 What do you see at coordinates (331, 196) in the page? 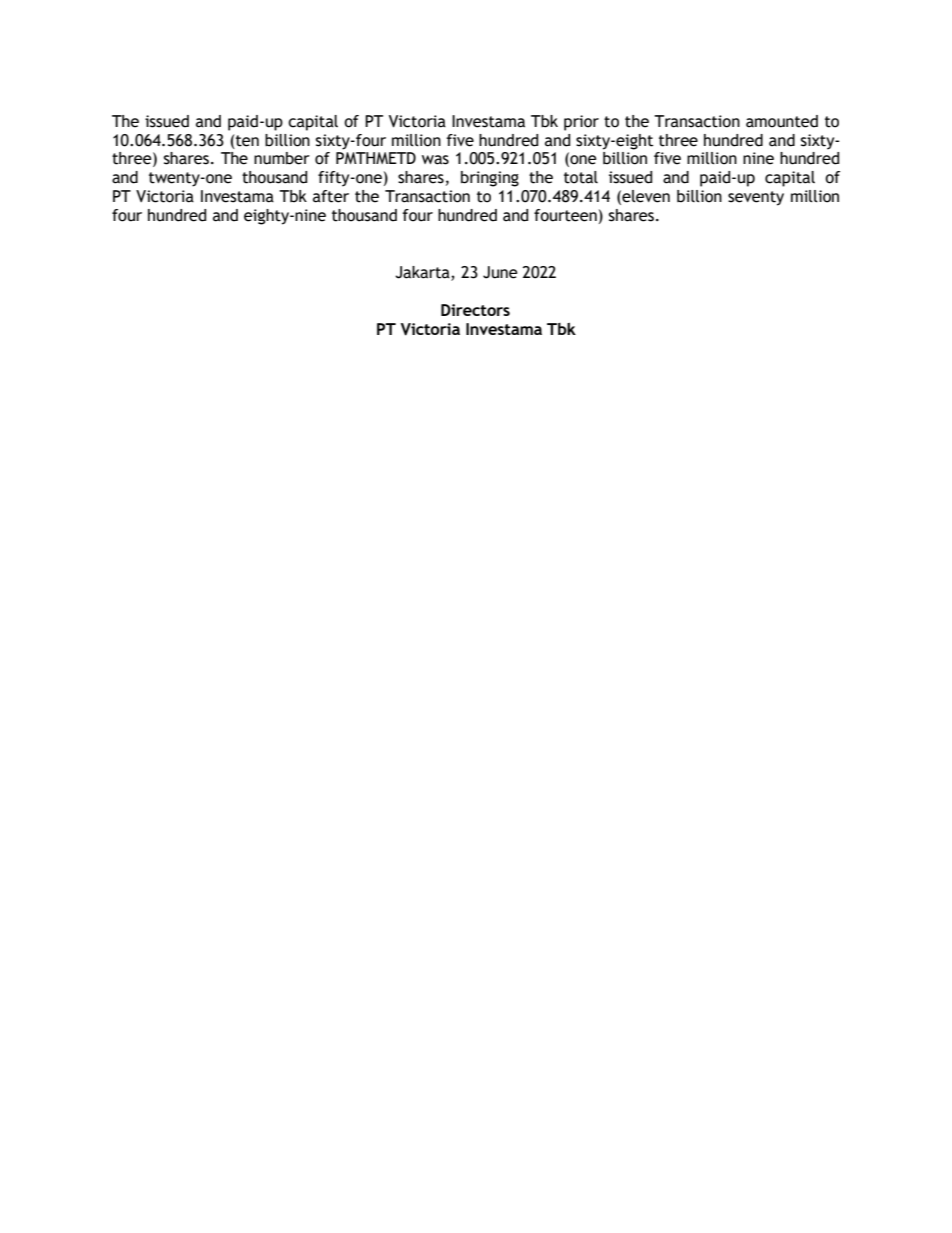
I see `after` at bounding box center [331, 196].
